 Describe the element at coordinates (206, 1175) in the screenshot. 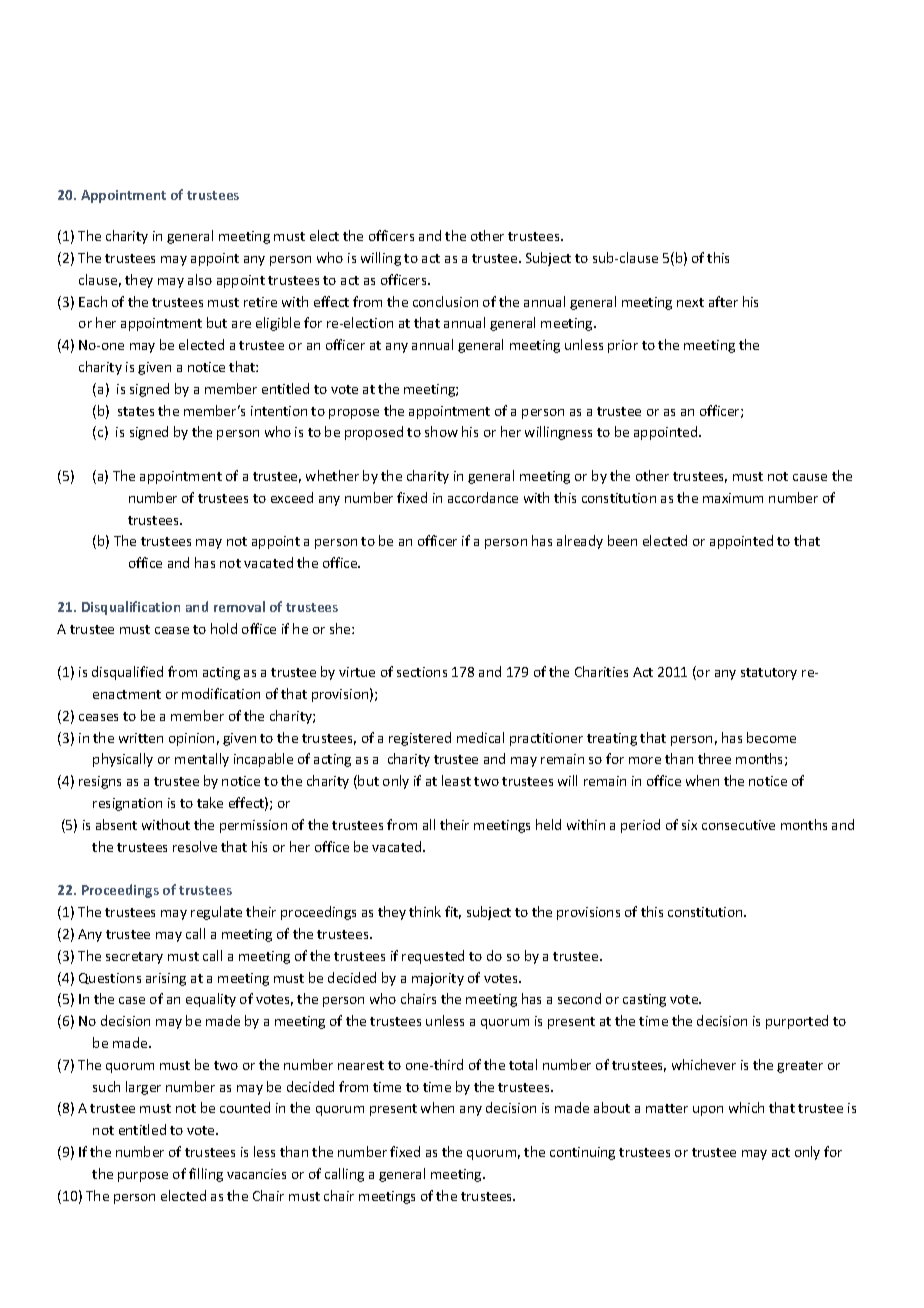

I see `filling` at that location.
